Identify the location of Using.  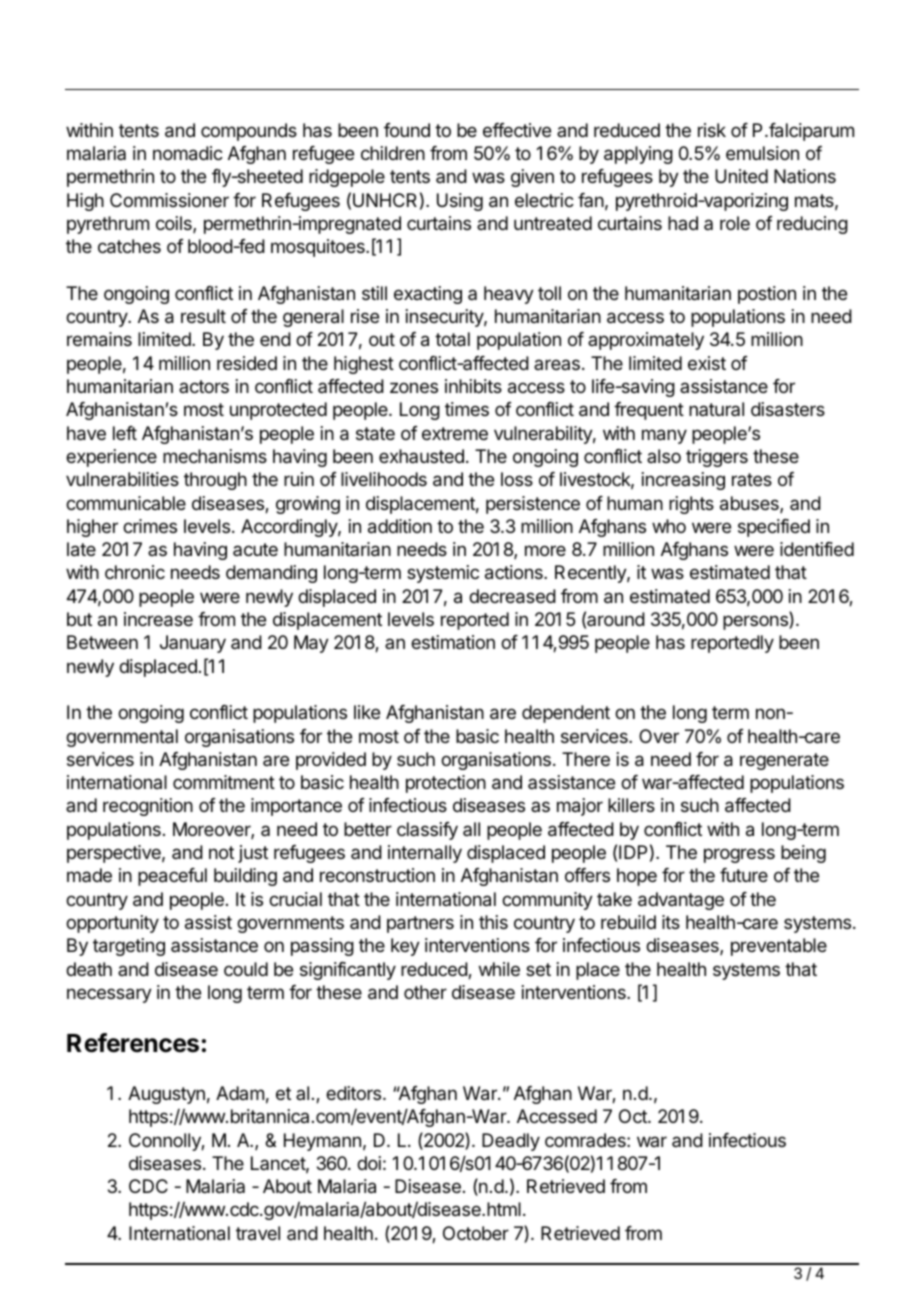
(460, 202).
